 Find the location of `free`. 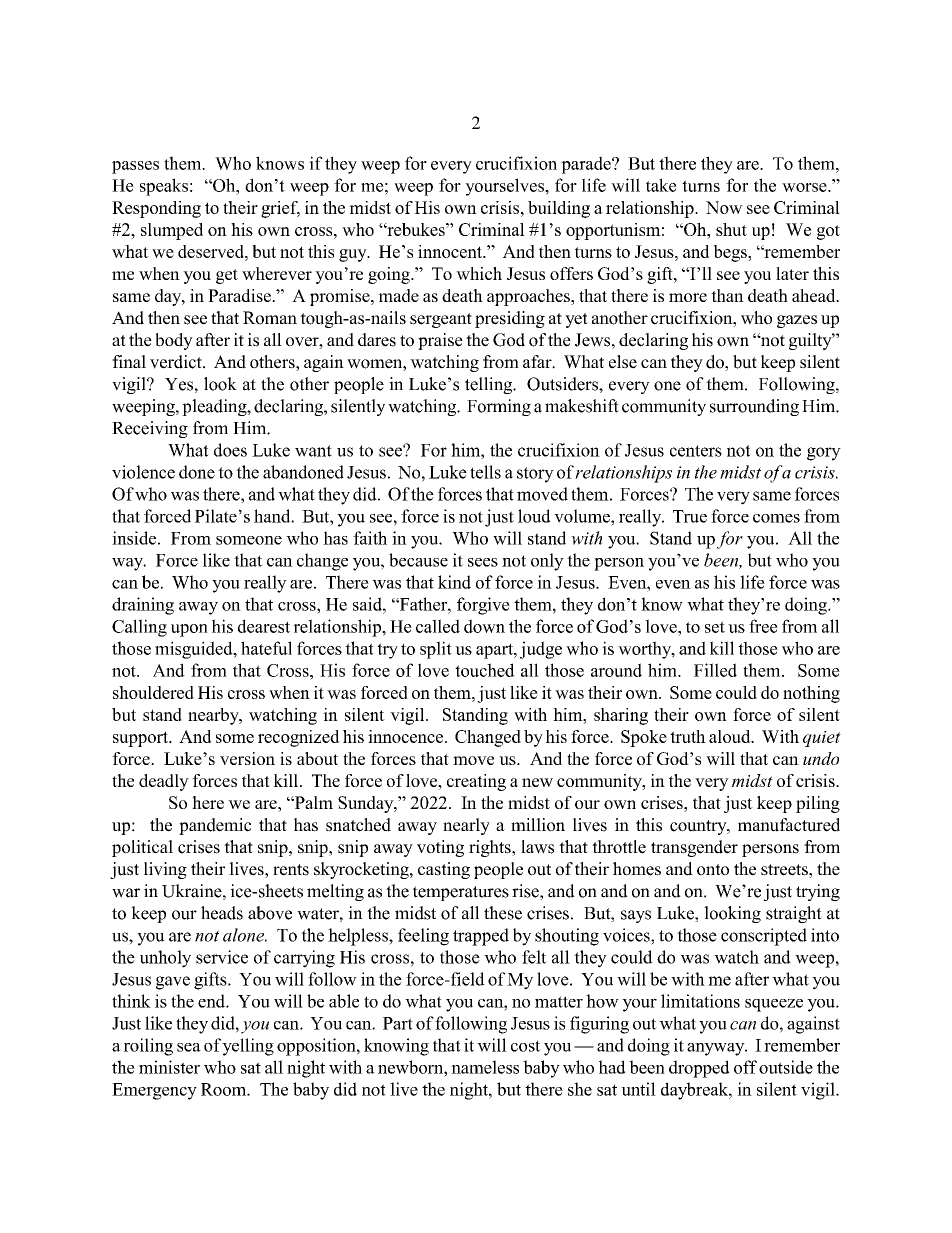

free is located at coordinates (763, 626).
